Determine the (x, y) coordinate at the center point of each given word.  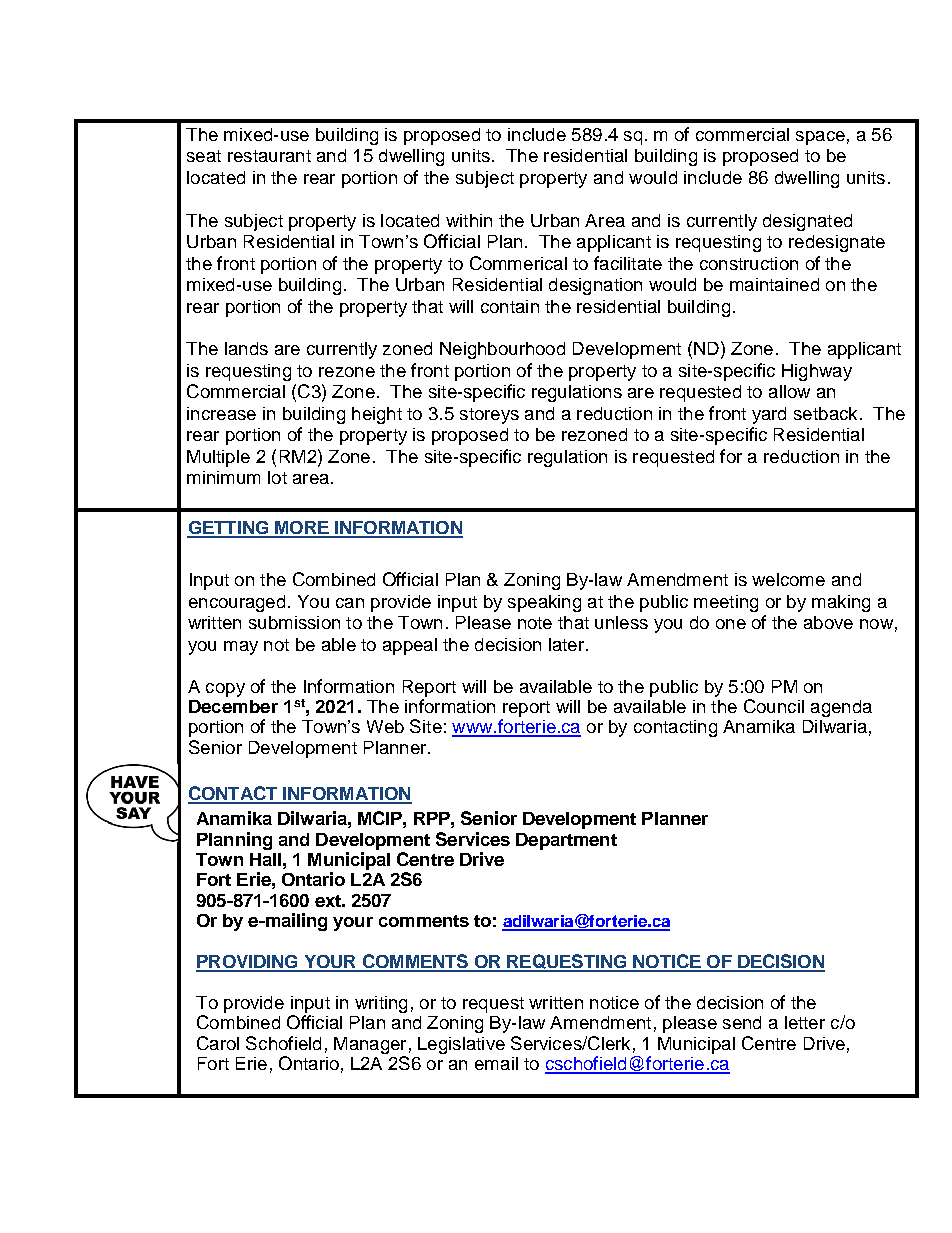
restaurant (269, 156)
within (469, 220)
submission (294, 622)
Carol (218, 1043)
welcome (788, 579)
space (820, 138)
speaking (544, 603)
